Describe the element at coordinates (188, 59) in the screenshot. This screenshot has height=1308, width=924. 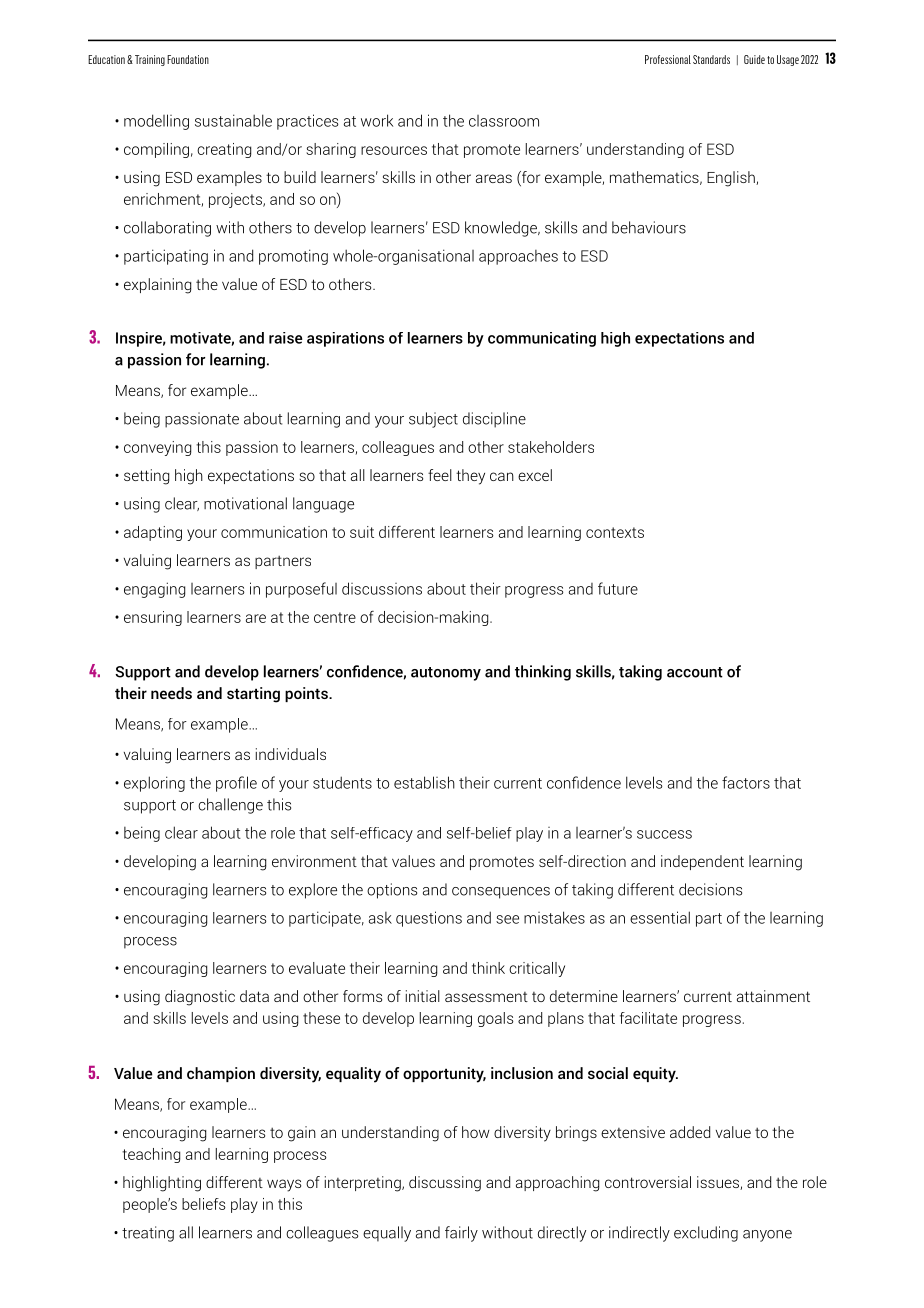
I see `Foundation` at that location.
